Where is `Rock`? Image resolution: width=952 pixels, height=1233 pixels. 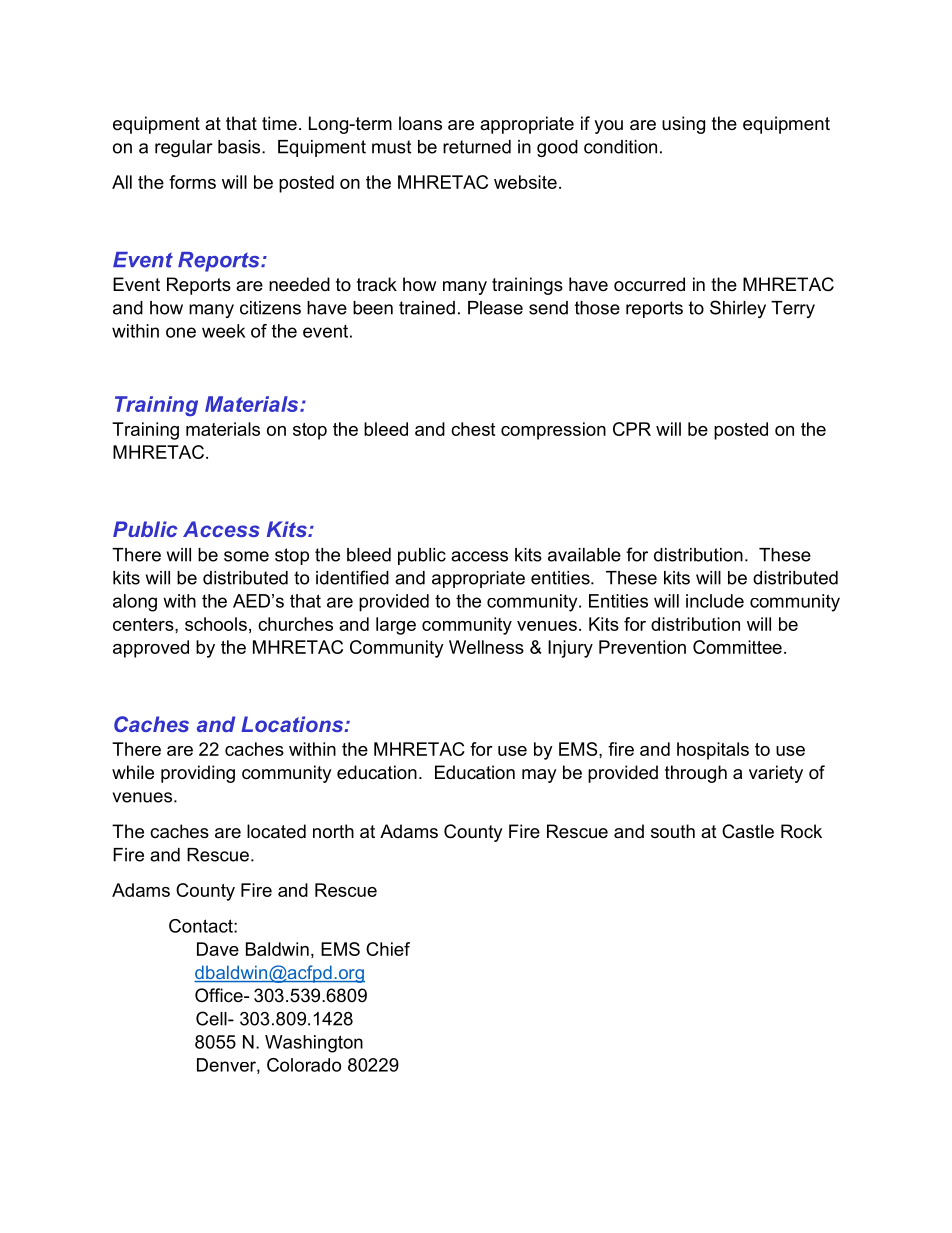
Rock is located at coordinates (801, 831).
